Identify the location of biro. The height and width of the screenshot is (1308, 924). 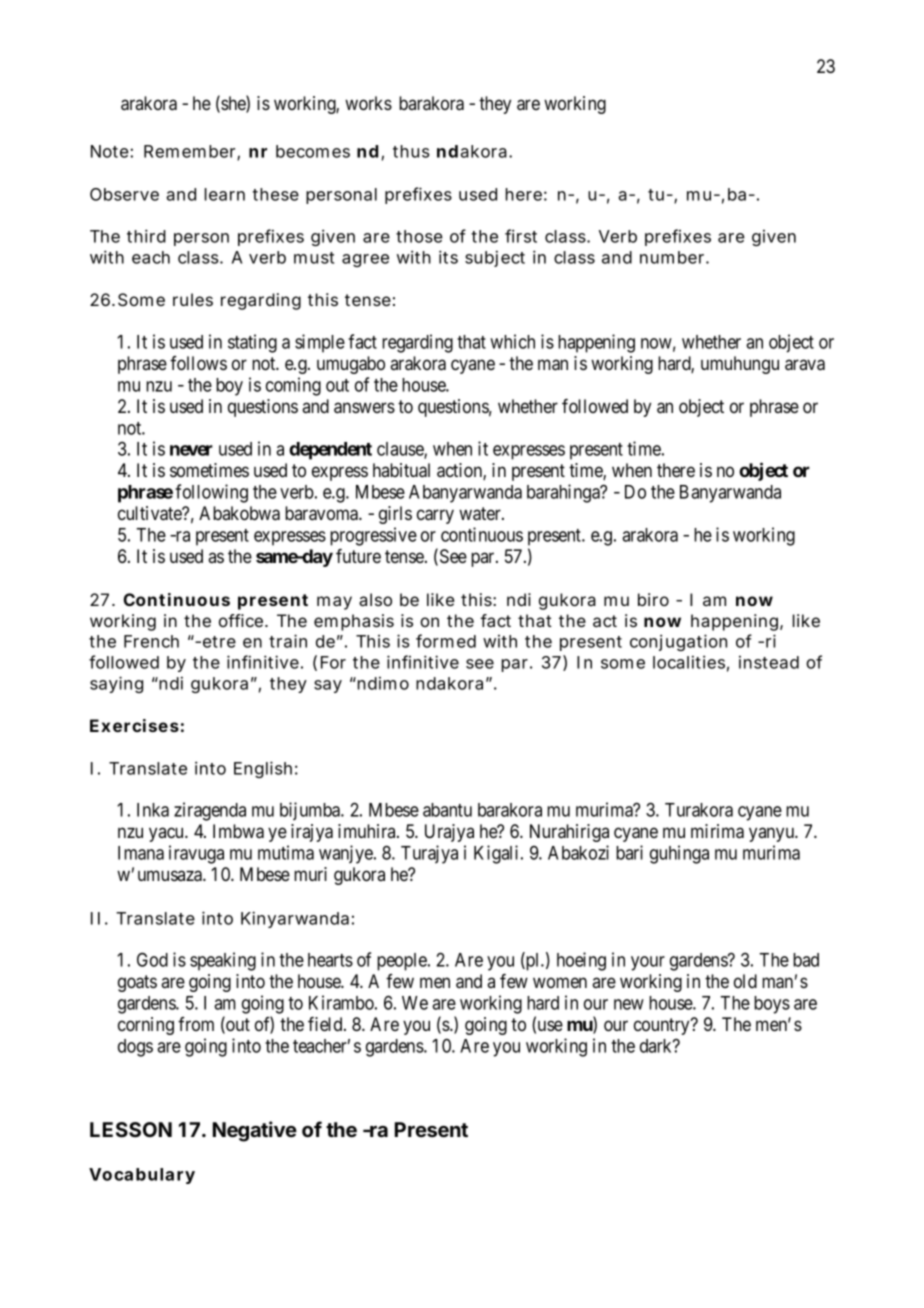
(653, 599).
